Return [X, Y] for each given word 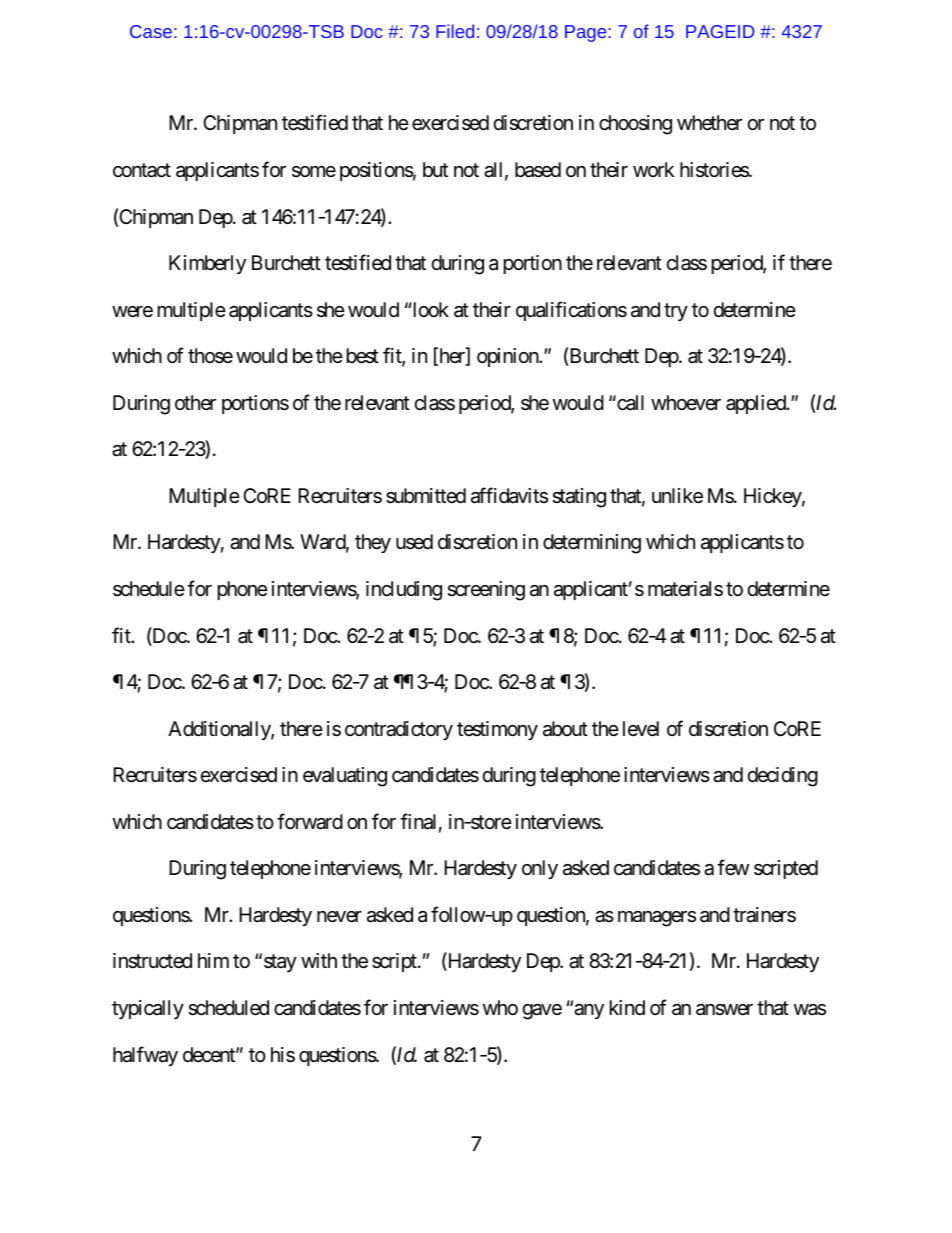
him [213, 960]
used [414, 542]
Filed [455, 31]
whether [709, 123]
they [373, 543]
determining [592, 544]
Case [151, 31]
